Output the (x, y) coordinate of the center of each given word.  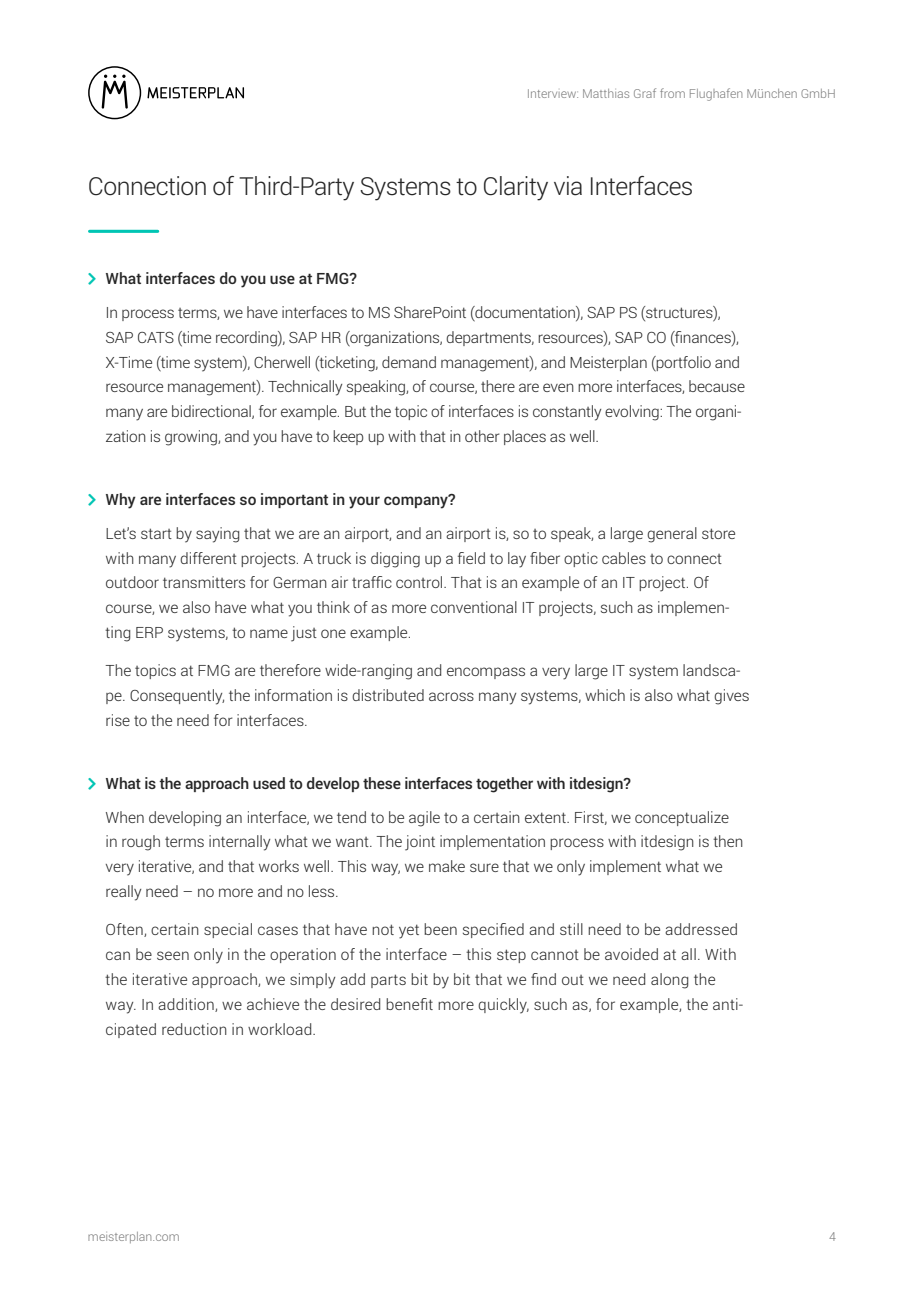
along (669, 981)
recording (247, 339)
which (605, 695)
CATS (156, 337)
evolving (633, 413)
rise (118, 720)
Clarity (516, 188)
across (451, 696)
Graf (645, 93)
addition (187, 1005)
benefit (409, 1004)
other (482, 436)
